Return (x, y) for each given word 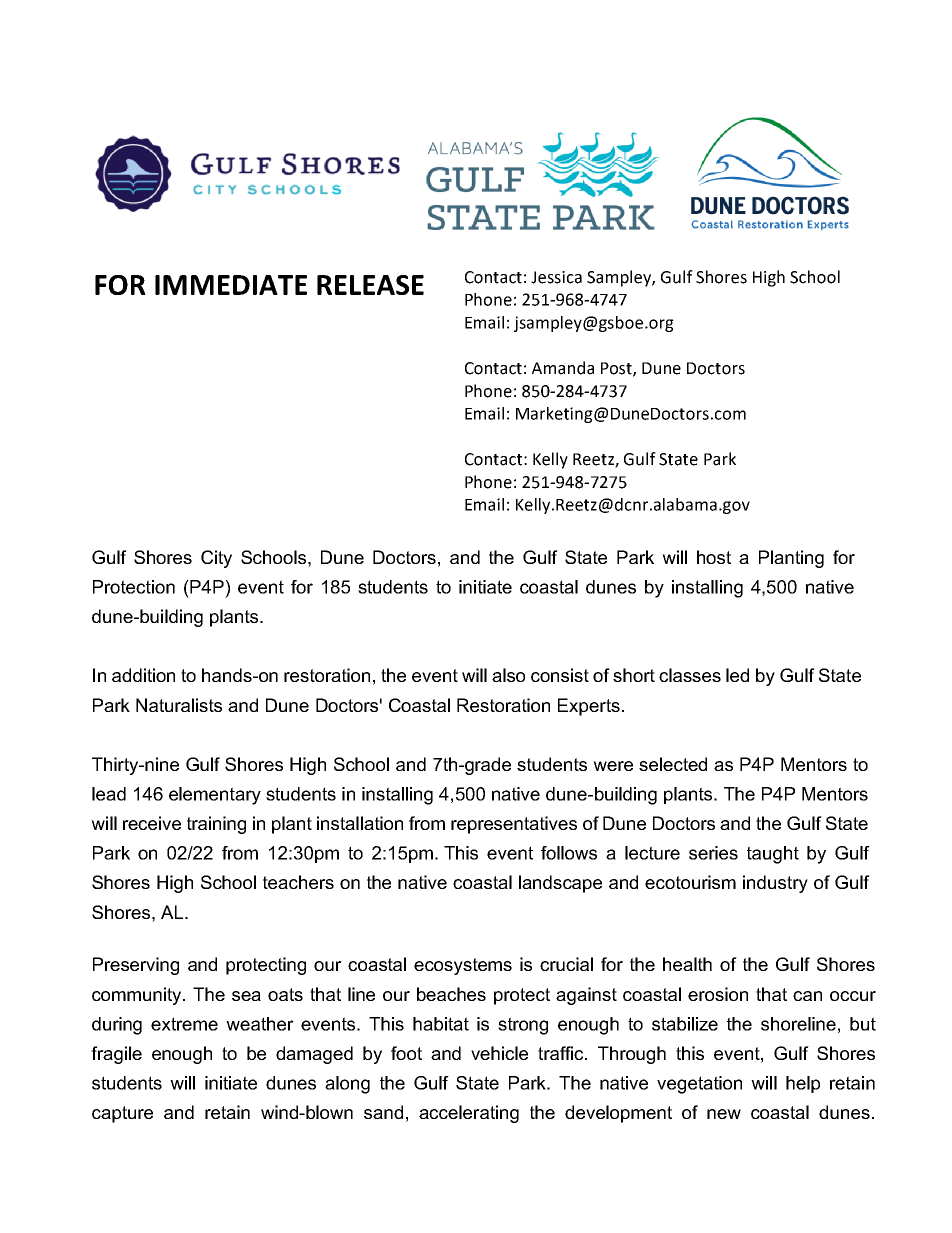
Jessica (556, 277)
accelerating (469, 1114)
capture (122, 1114)
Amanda (563, 368)
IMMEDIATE (231, 285)
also (508, 675)
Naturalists (179, 705)
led (737, 675)
